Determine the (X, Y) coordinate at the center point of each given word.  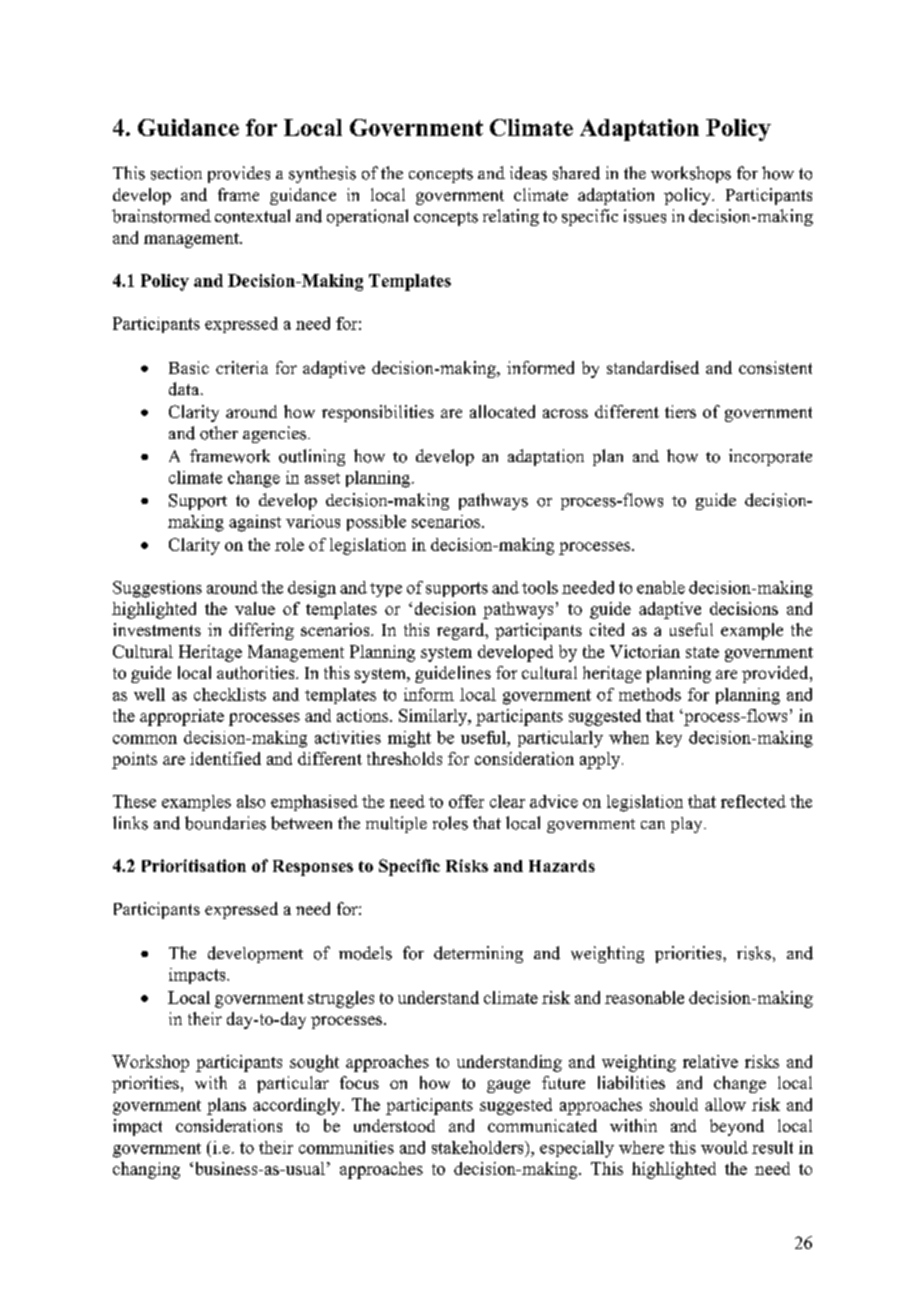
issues (645, 216)
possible (376, 523)
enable (661, 587)
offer (466, 801)
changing (146, 1170)
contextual (252, 216)
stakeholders (479, 1147)
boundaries (225, 823)
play (688, 825)
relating (511, 217)
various (313, 521)
